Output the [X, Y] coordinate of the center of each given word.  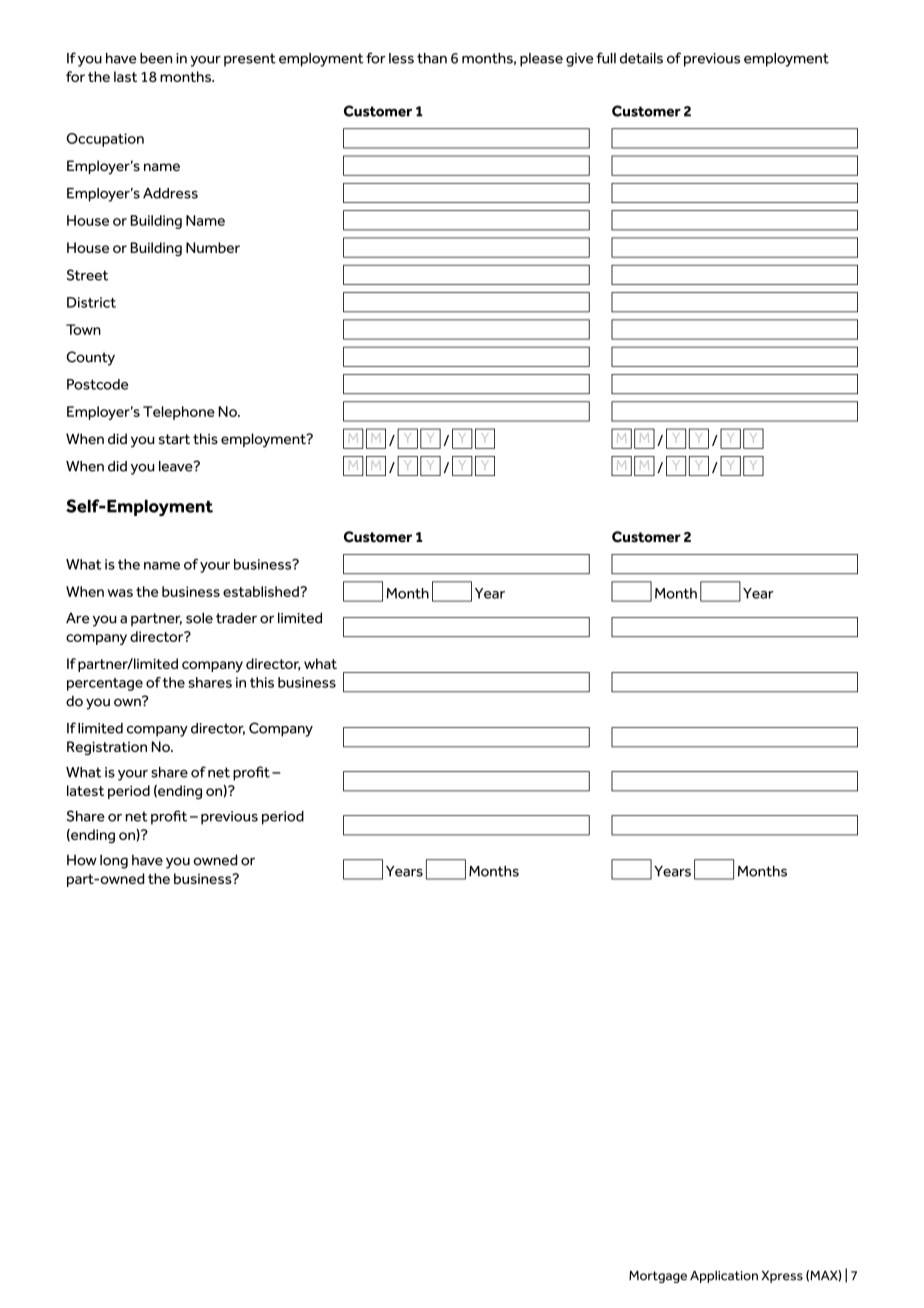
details [641, 58]
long [114, 861]
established [262, 591]
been [156, 58]
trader [236, 618]
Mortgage [658, 1276]
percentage [105, 684]
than [432, 58]
